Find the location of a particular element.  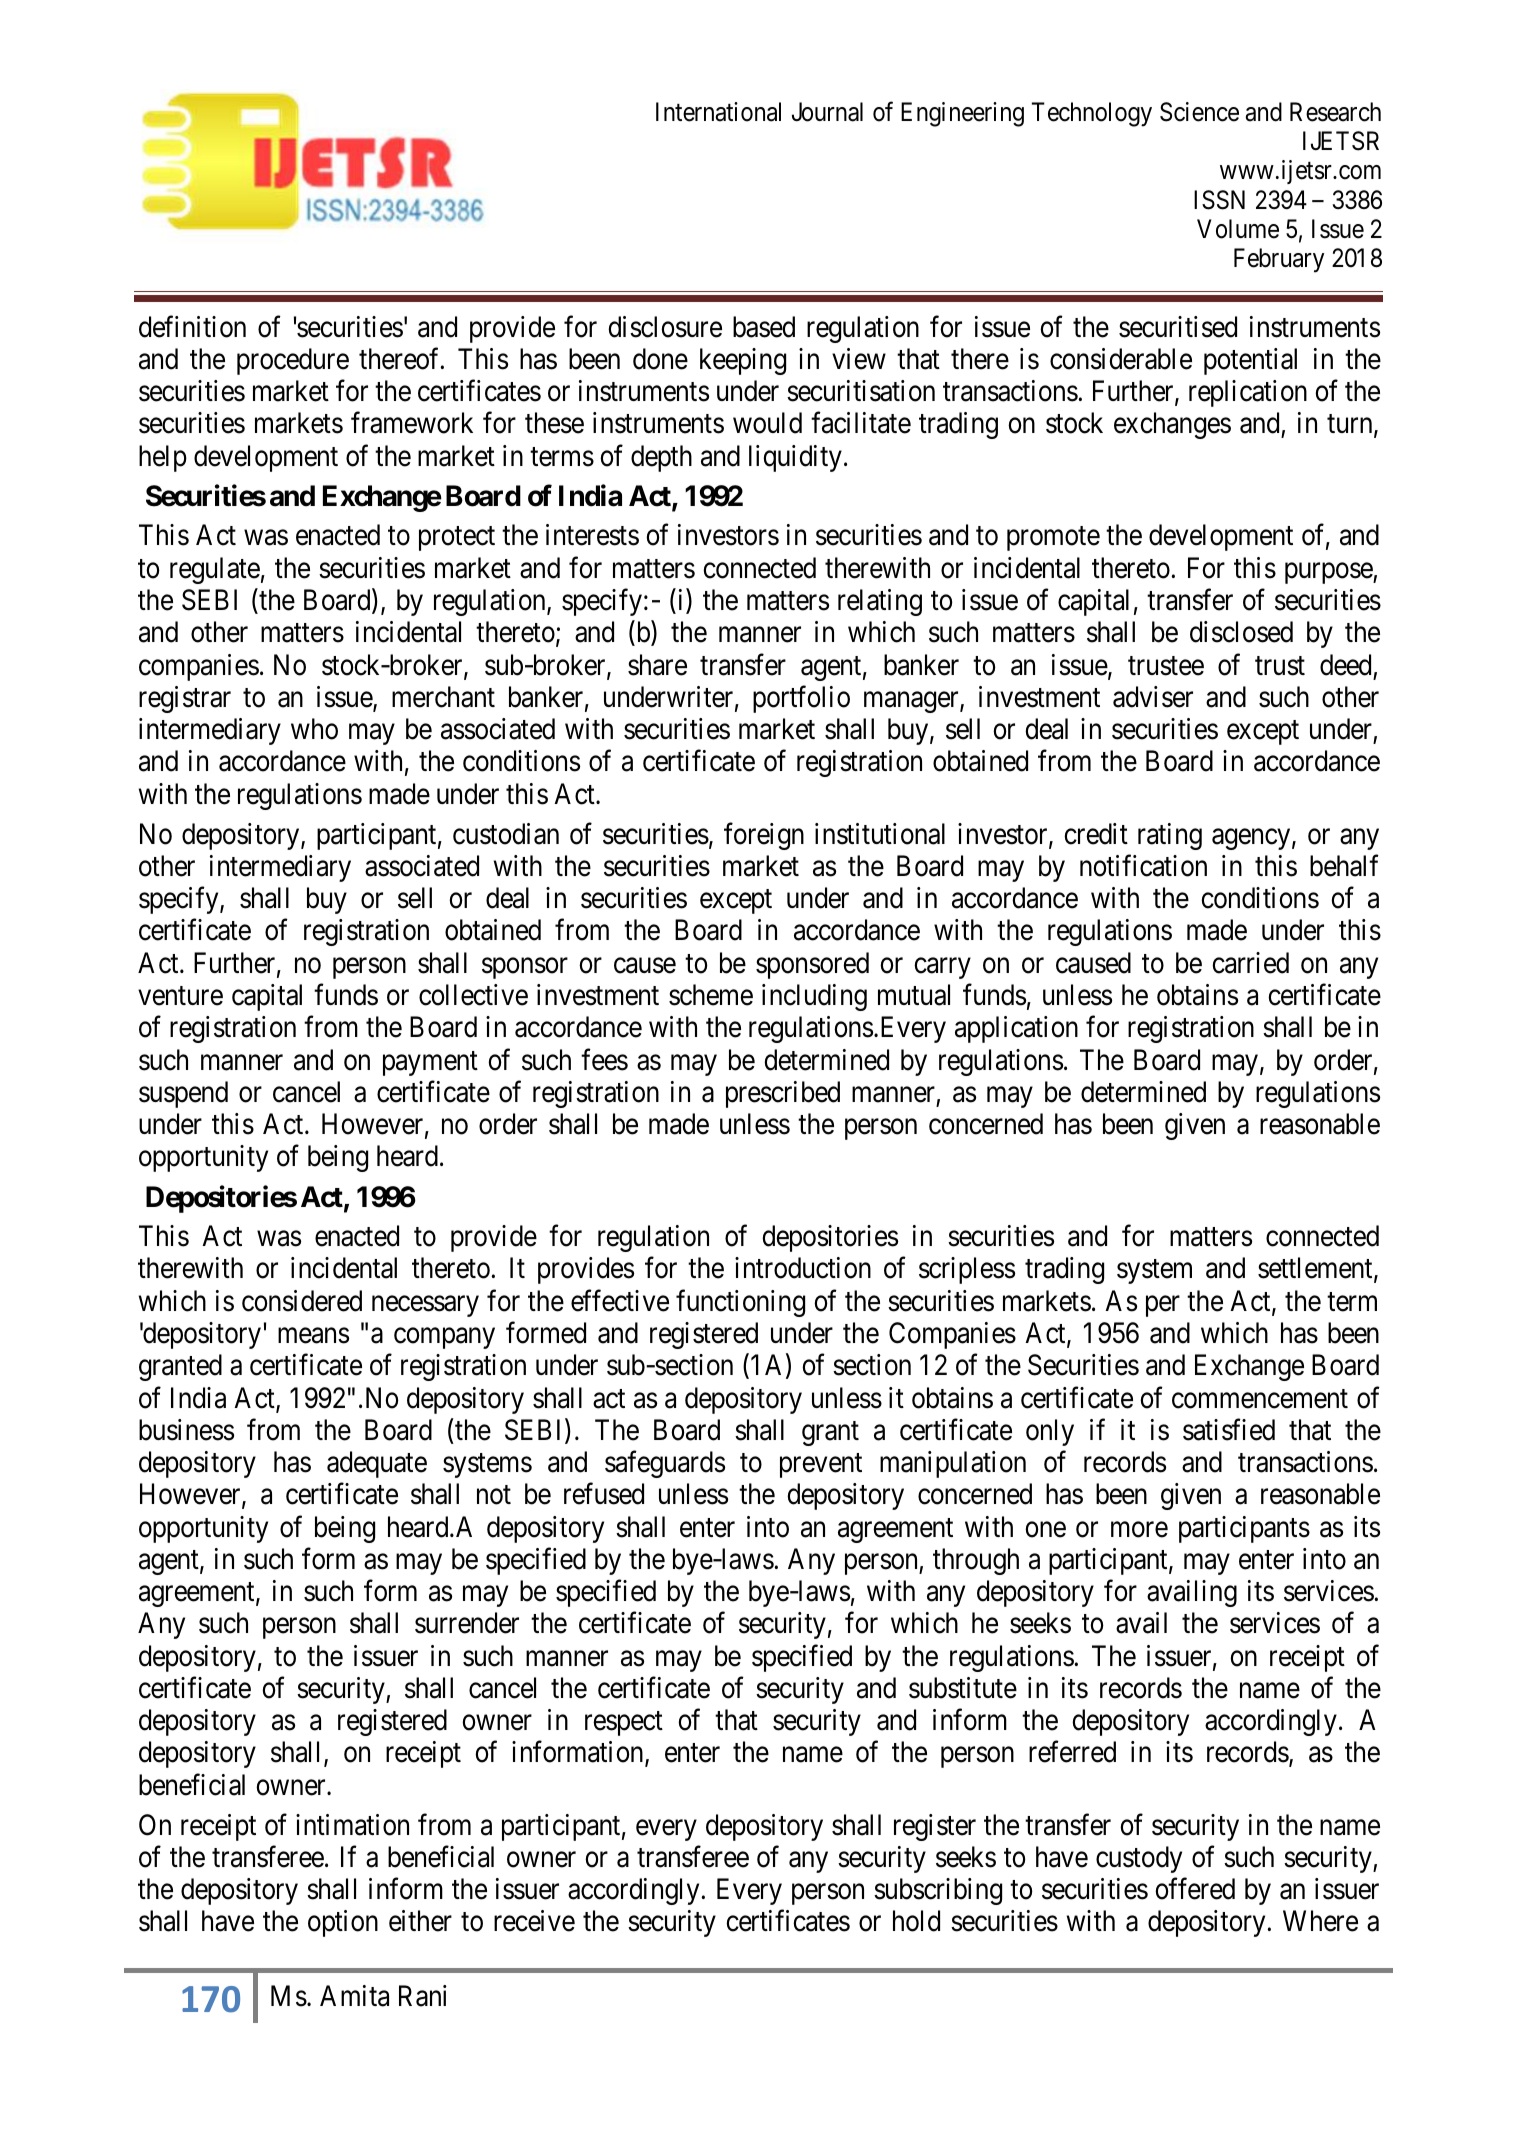

option is located at coordinates (343, 1923).
